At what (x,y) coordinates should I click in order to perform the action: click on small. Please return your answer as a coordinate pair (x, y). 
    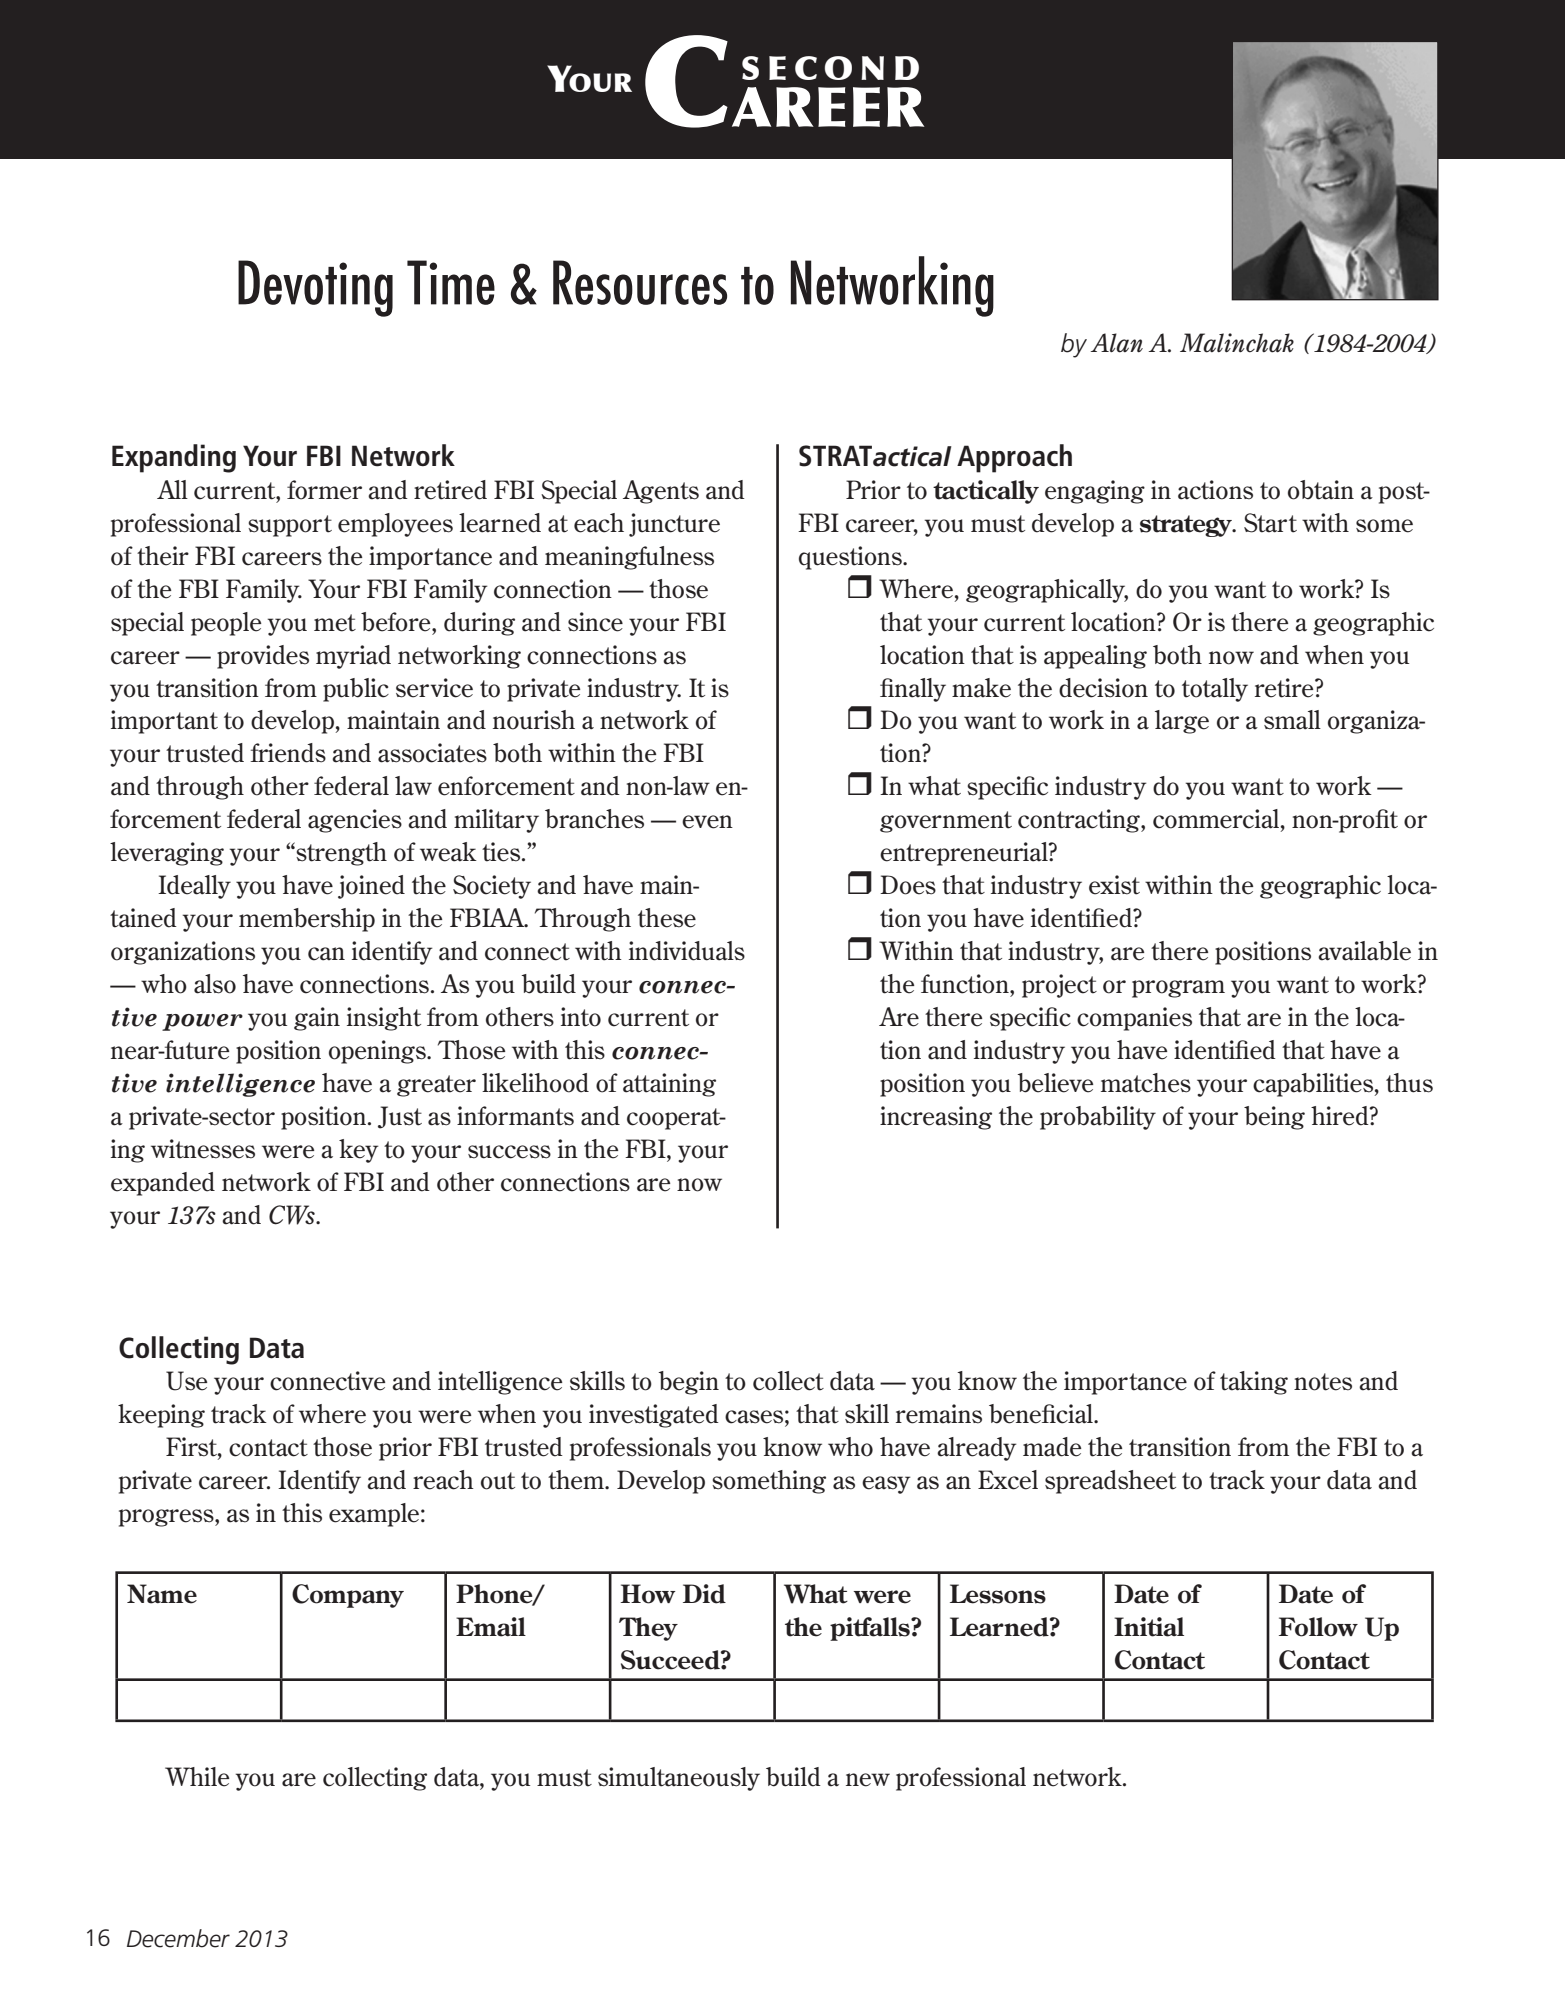
    Looking at the image, I should click on (1292, 720).
